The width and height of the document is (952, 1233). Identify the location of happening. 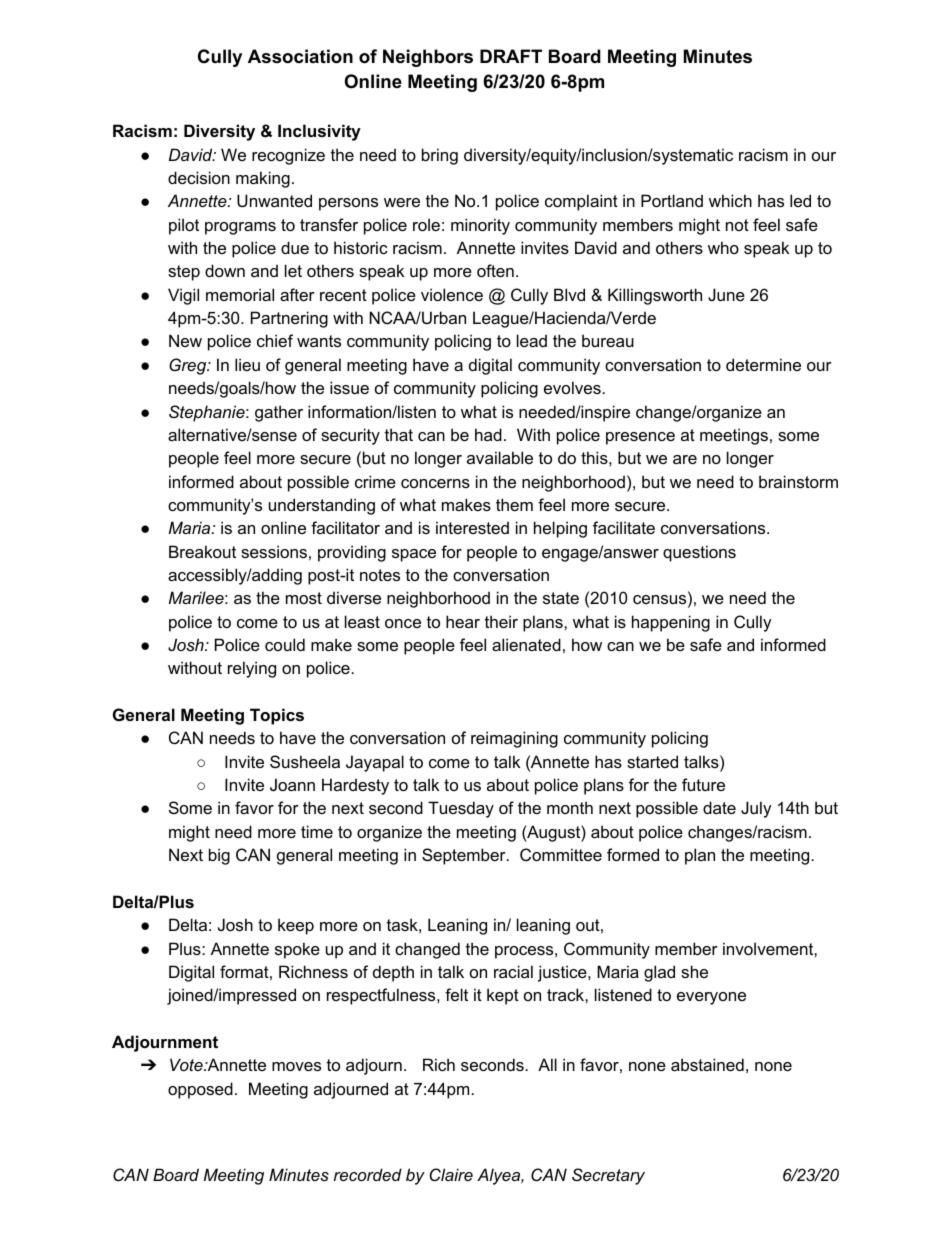
(671, 623).
